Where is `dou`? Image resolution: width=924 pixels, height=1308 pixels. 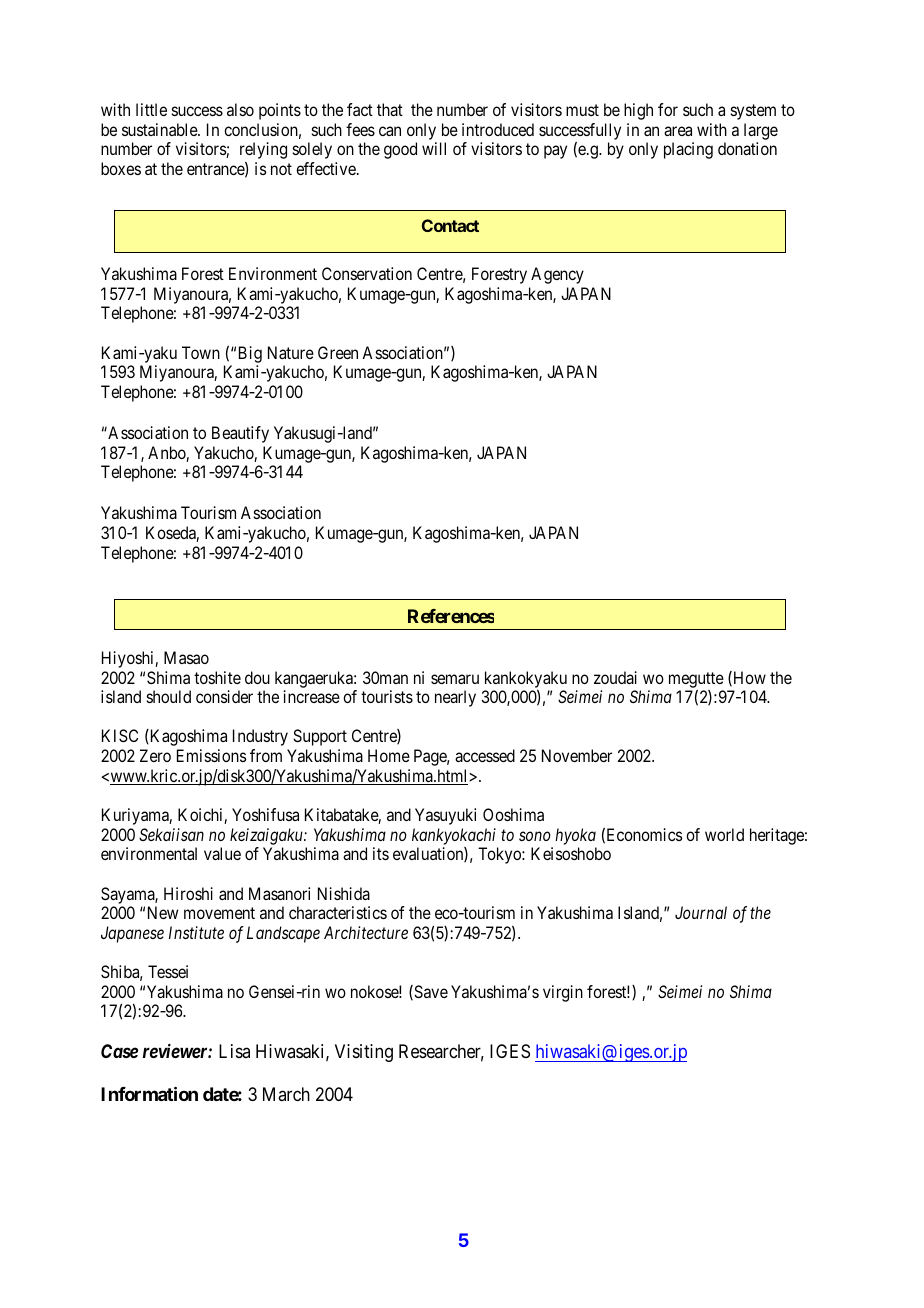
dou is located at coordinates (257, 677).
